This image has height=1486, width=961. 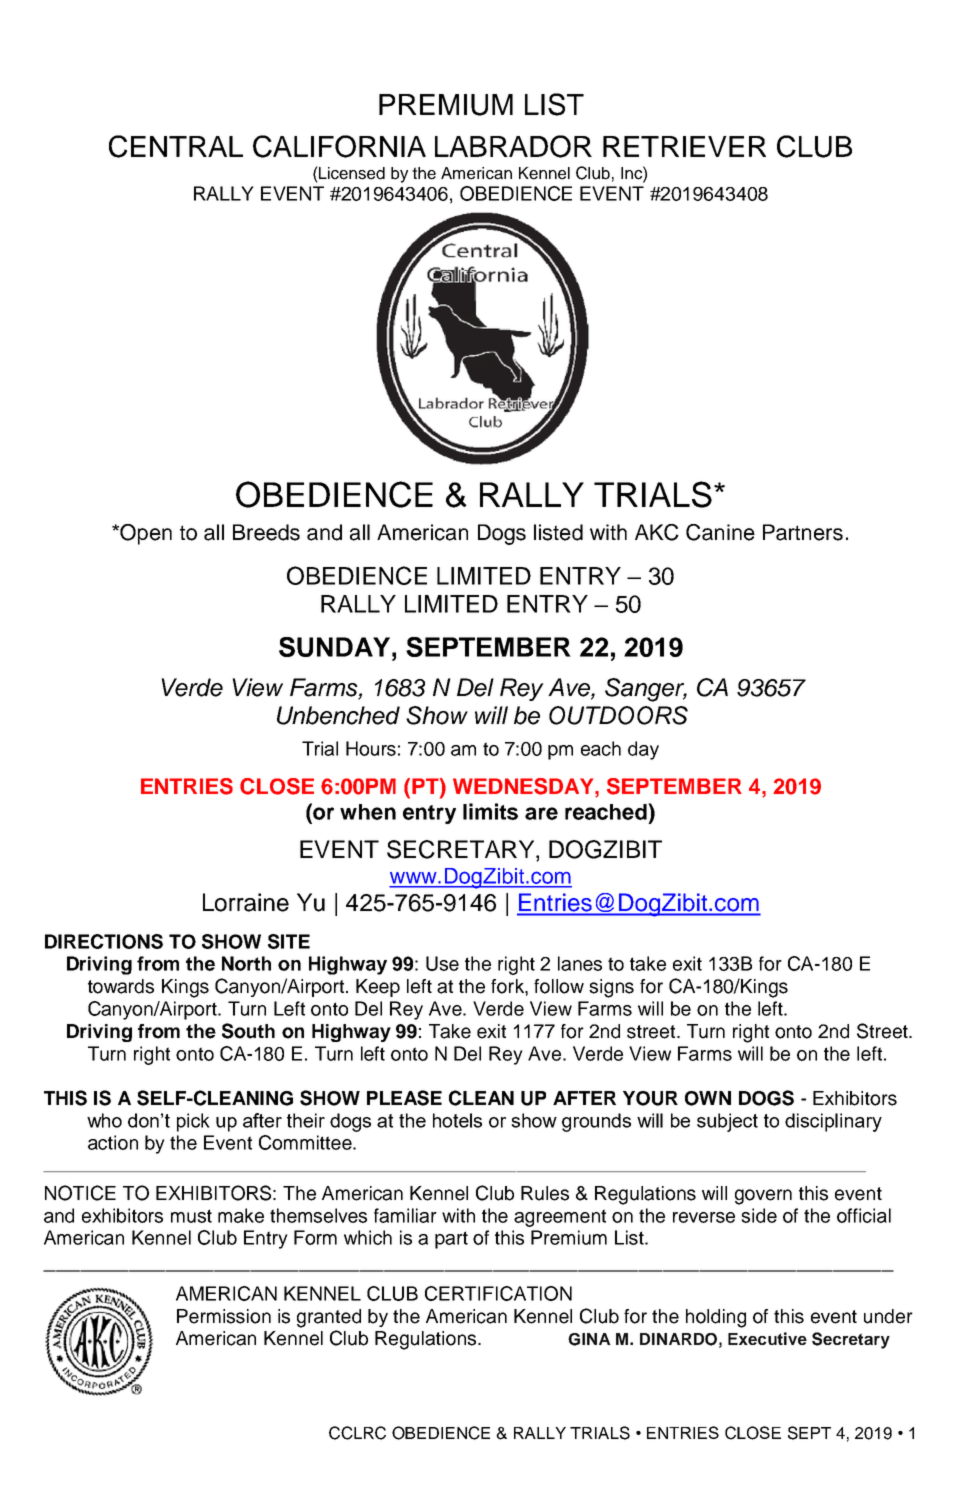 I want to click on RETRIEVER, so click(x=684, y=146).
